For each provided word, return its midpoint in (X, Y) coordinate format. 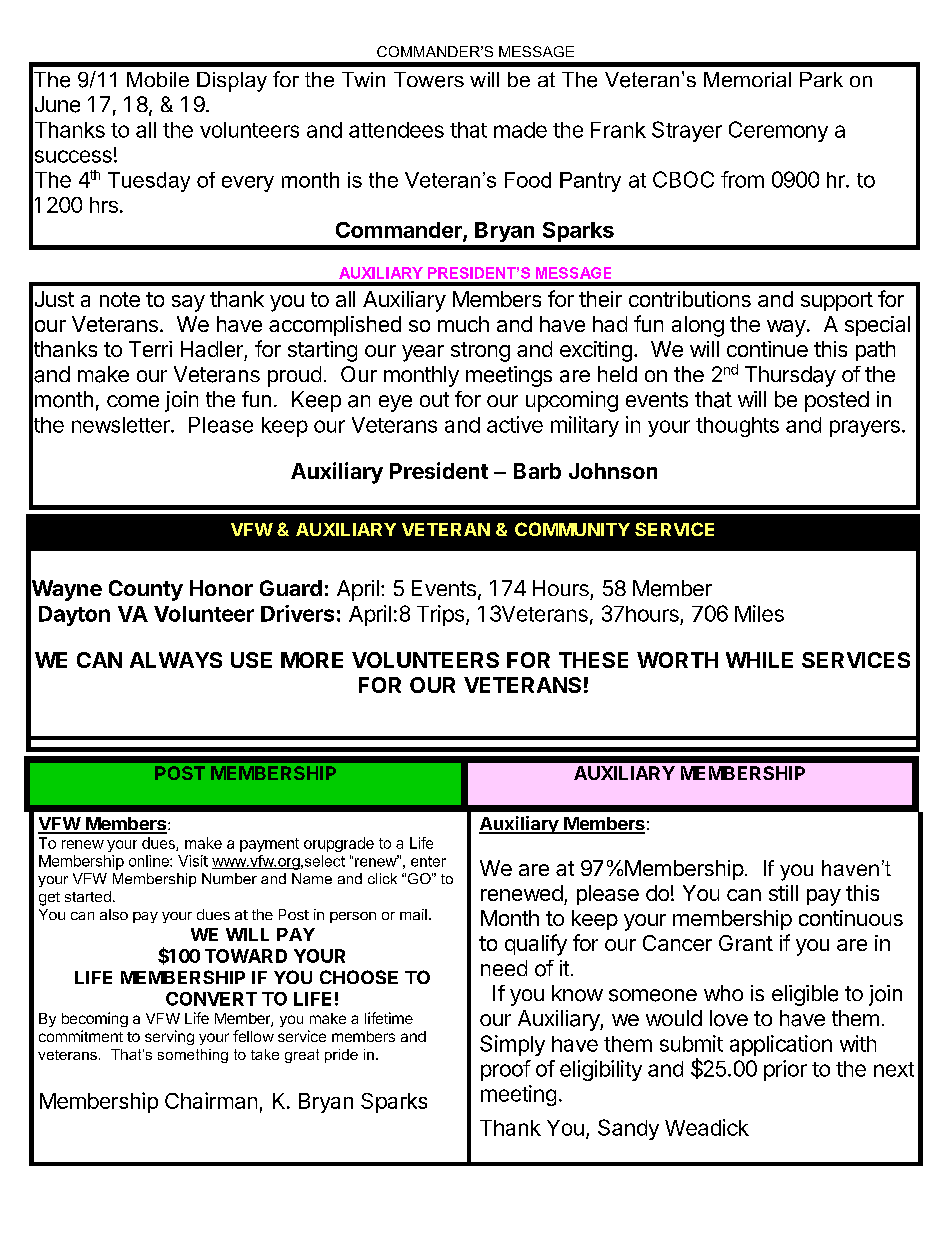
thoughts (737, 427)
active (515, 424)
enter (428, 861)
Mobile (158, 79)
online (150, 861)
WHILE (759, 660)
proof (506, 1070)
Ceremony (778, 131)
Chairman (211, 1100)
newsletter (122, 425)
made (520, 130)
